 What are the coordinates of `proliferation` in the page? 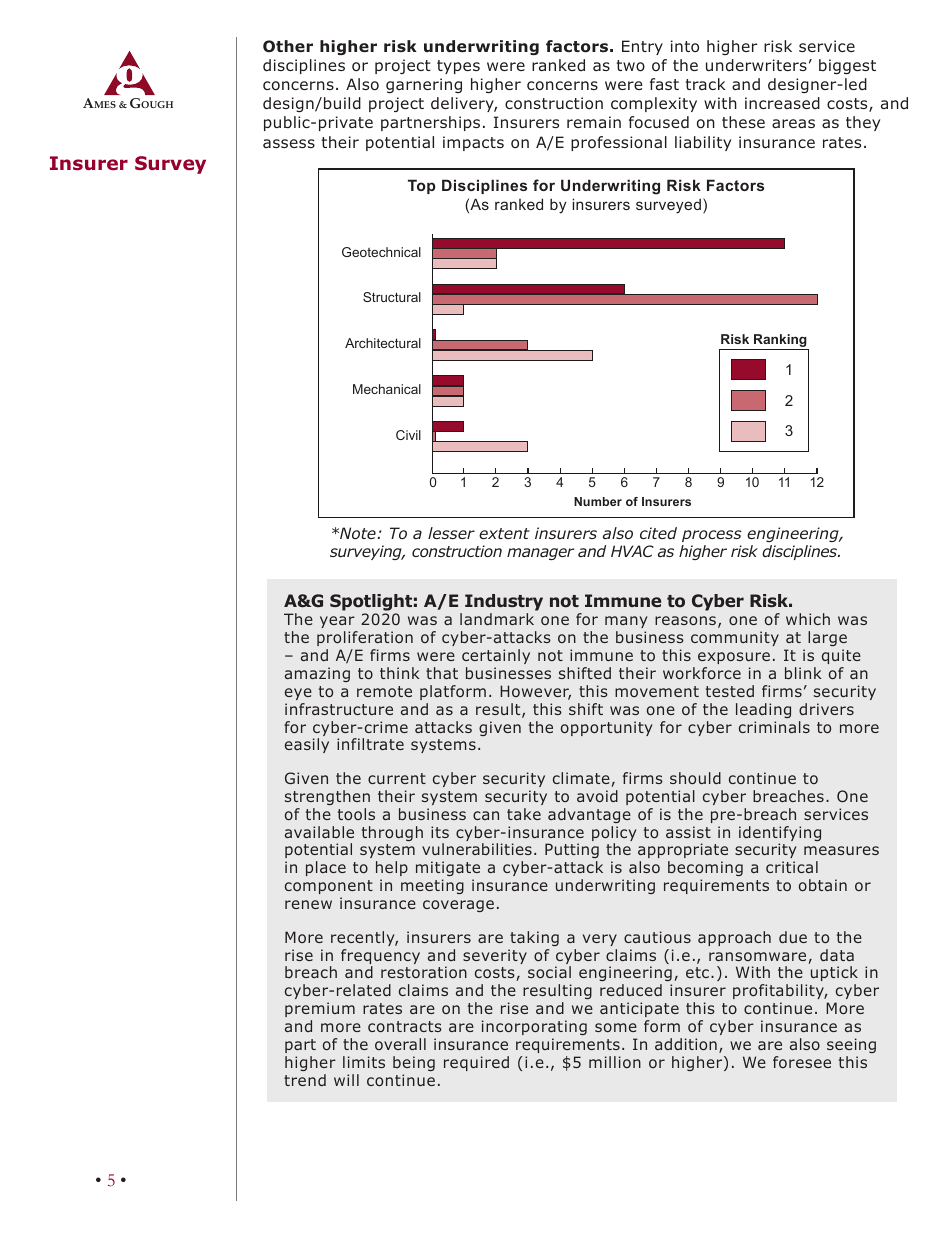 It's located at (365, 638).
